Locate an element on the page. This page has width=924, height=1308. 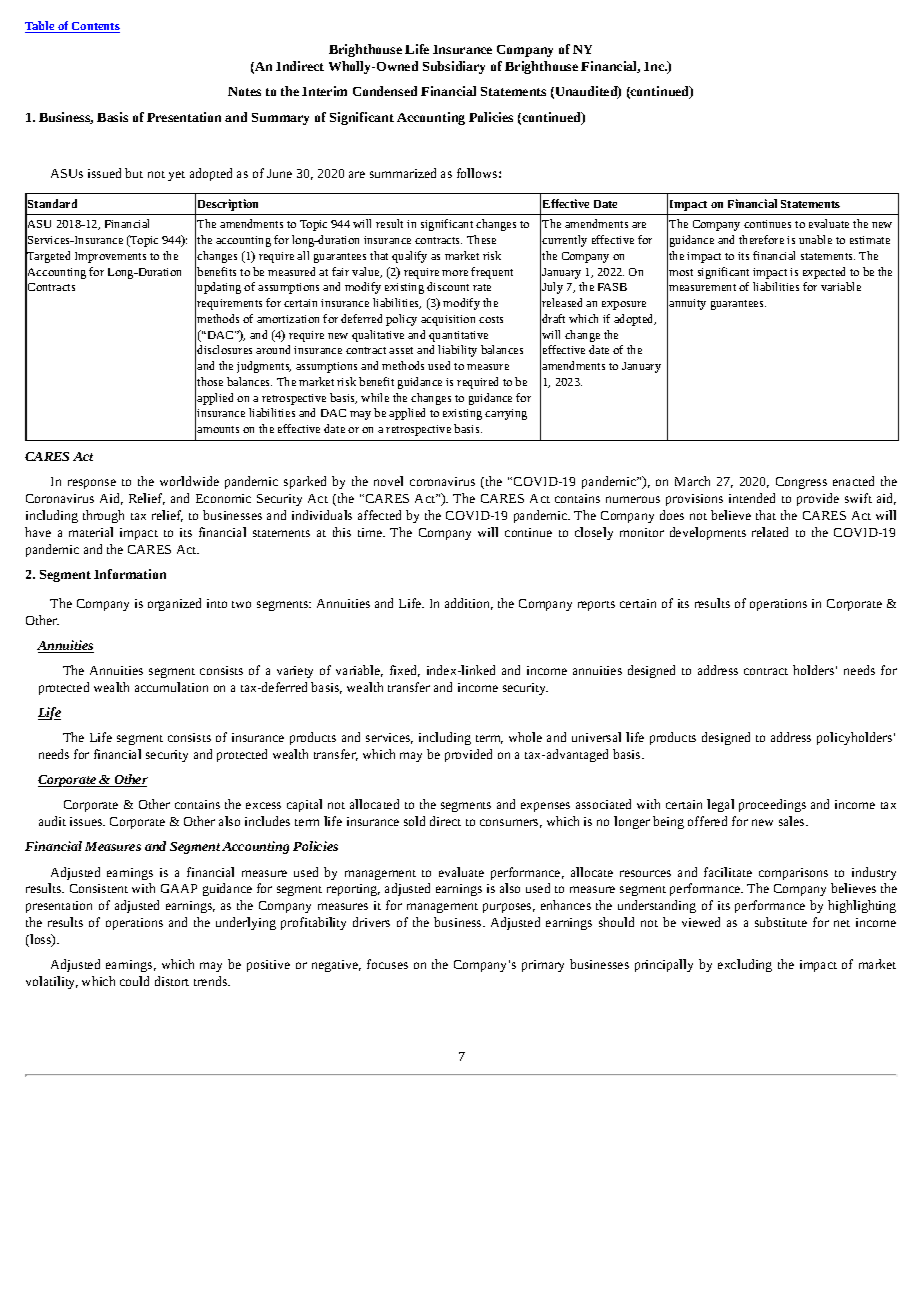
excluding is located at coordinates (745, 965).
